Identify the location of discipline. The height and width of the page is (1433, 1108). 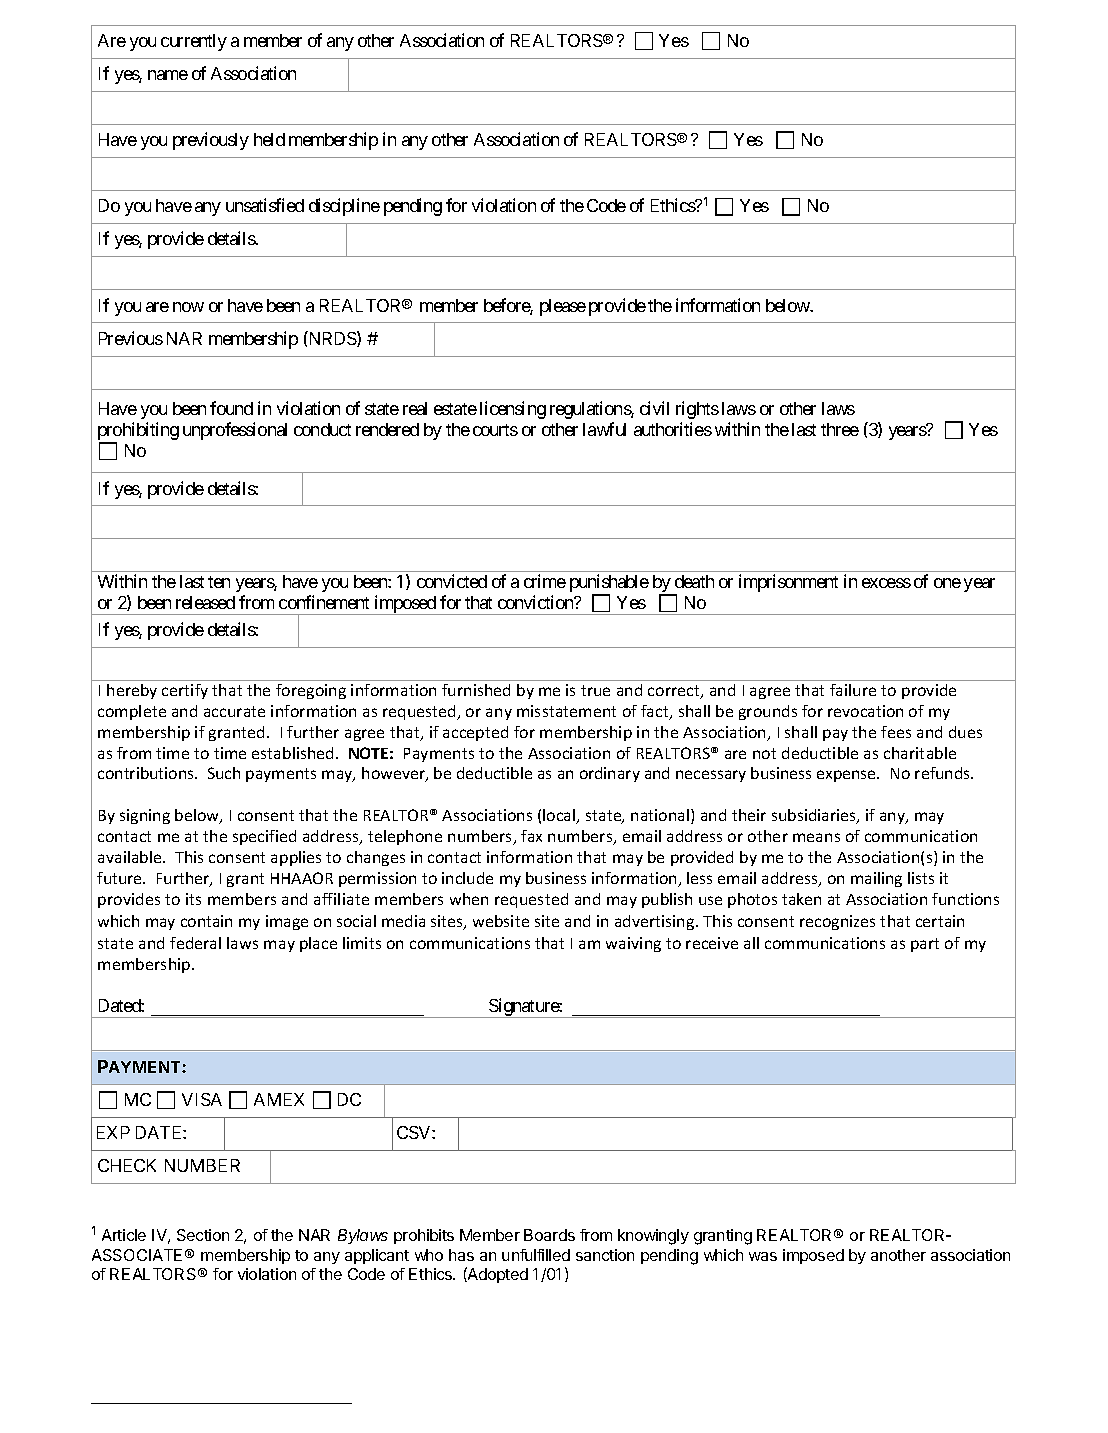
(344, 207).
